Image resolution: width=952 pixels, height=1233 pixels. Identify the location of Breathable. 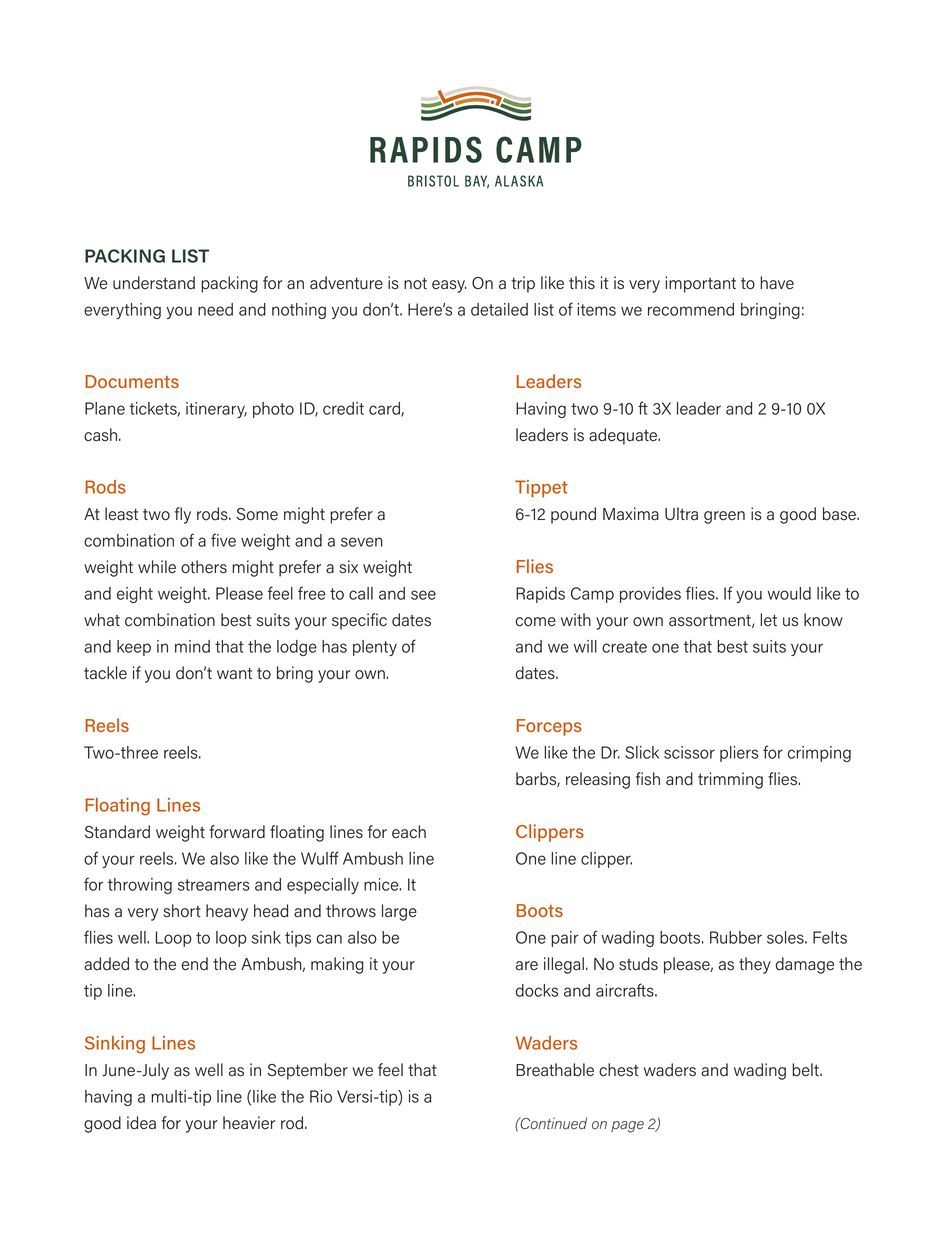
(555, 1070).
